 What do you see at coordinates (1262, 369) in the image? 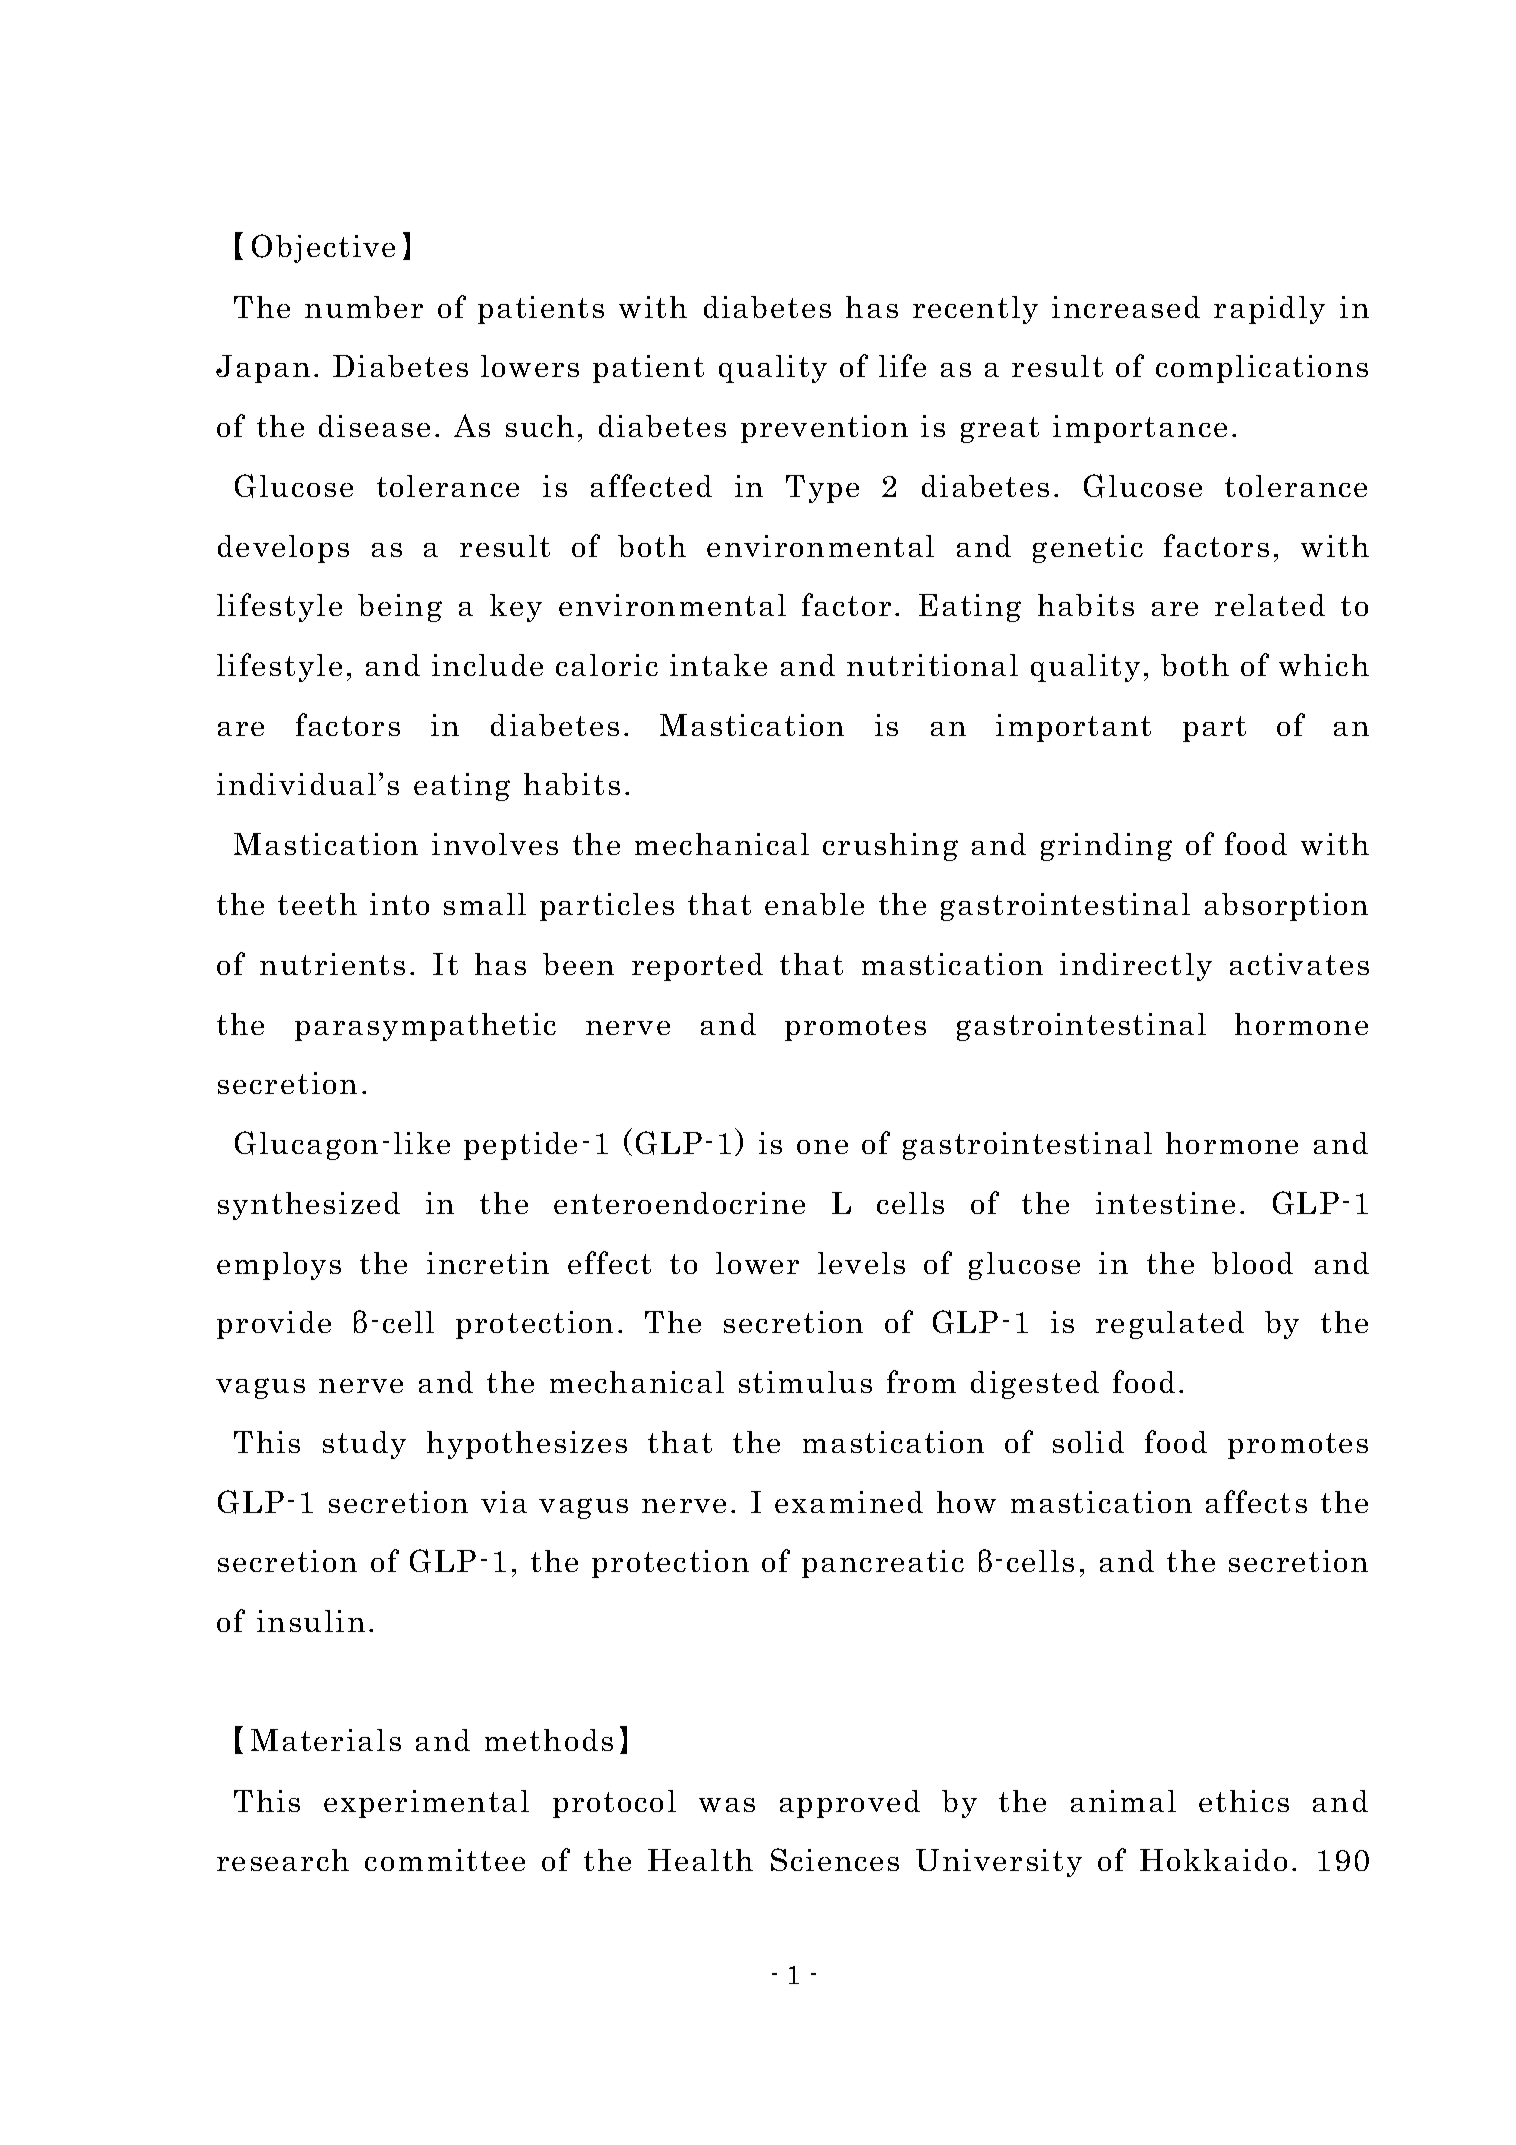
I see `complications` at bounding box center [1262, 369].
